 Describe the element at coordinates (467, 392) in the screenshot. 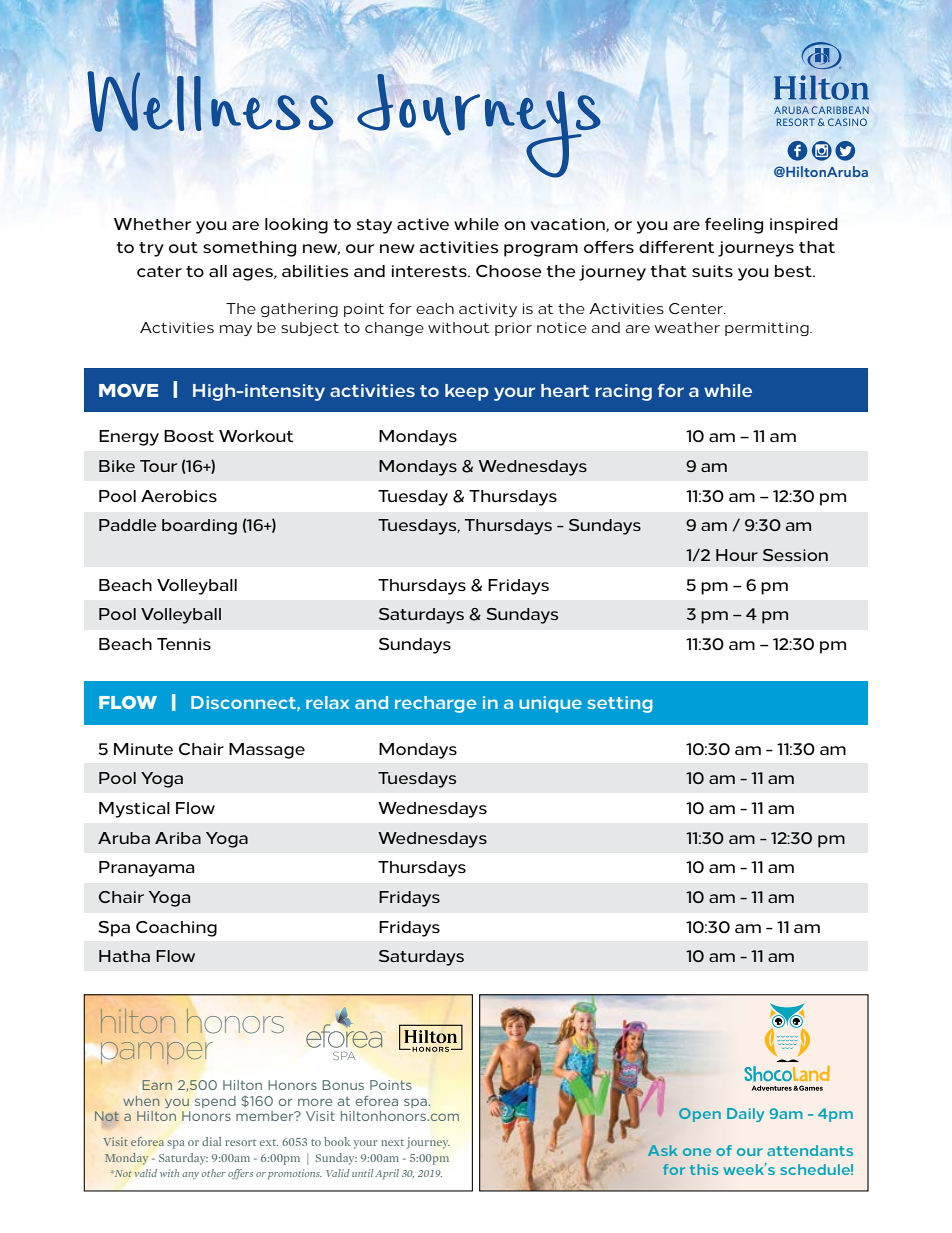

I see `keep` at that location.
